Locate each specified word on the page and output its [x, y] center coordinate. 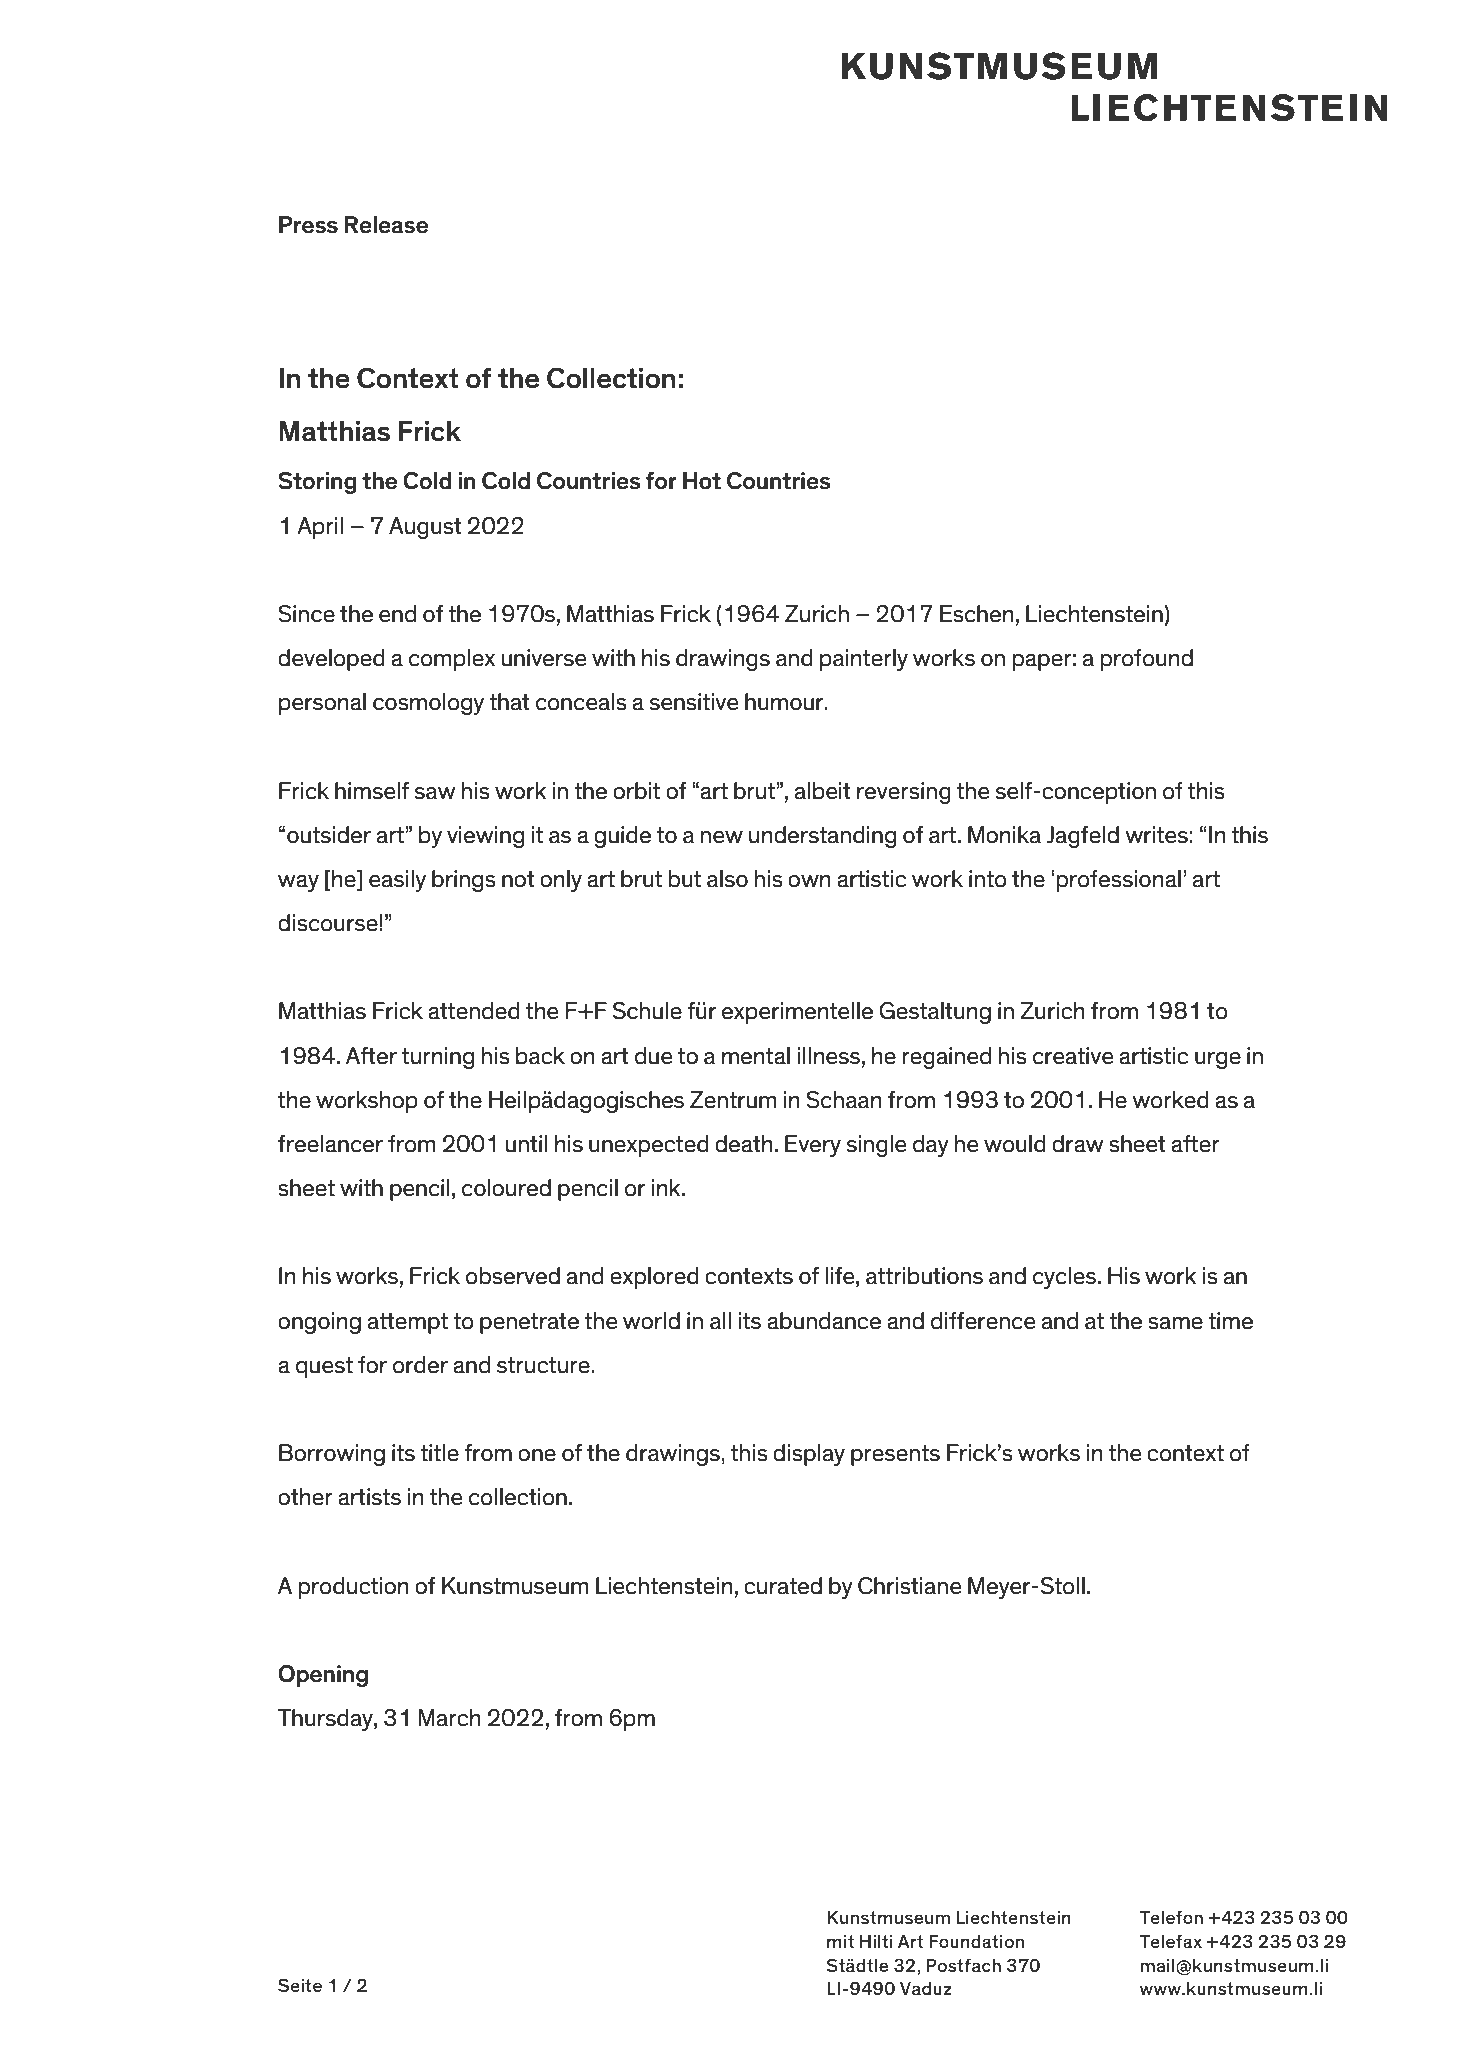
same [1175, 1323]
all [720, 1321]
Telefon [1171, 1917]
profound [1147, 660]
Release [386, 225]
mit [841, 1941]
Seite [300, 1985]
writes [1156, 835]
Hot [702, 481]
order [420, 1365]
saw [435, 793]
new [722, 837]
